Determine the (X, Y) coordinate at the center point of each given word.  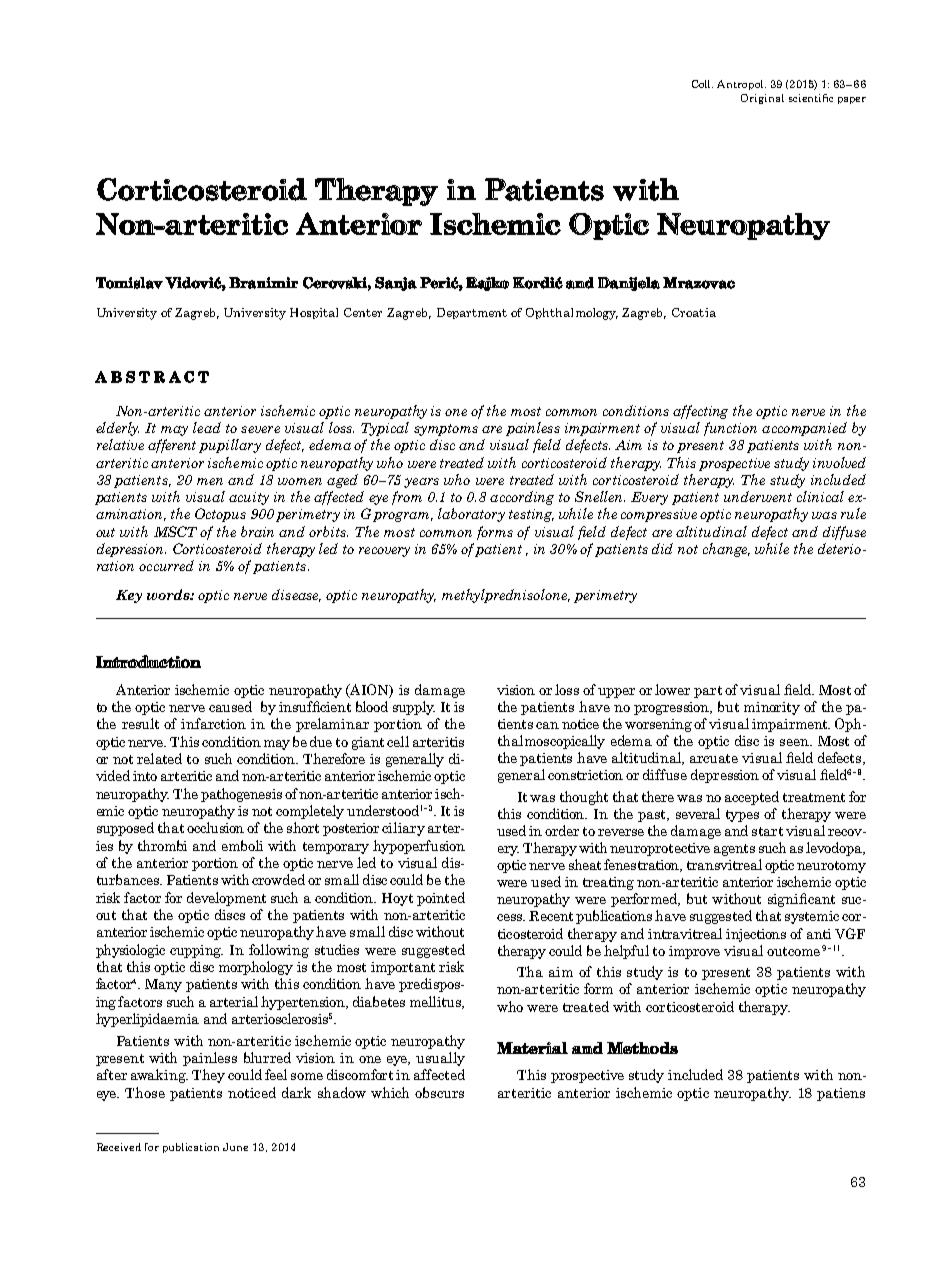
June (235, 1147)
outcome (793, 951)
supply (414, 708)
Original (762, 99)
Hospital (314, 313)
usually (440, 1059)
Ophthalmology (572, 314)
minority (772, 708)
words (169, 594)
